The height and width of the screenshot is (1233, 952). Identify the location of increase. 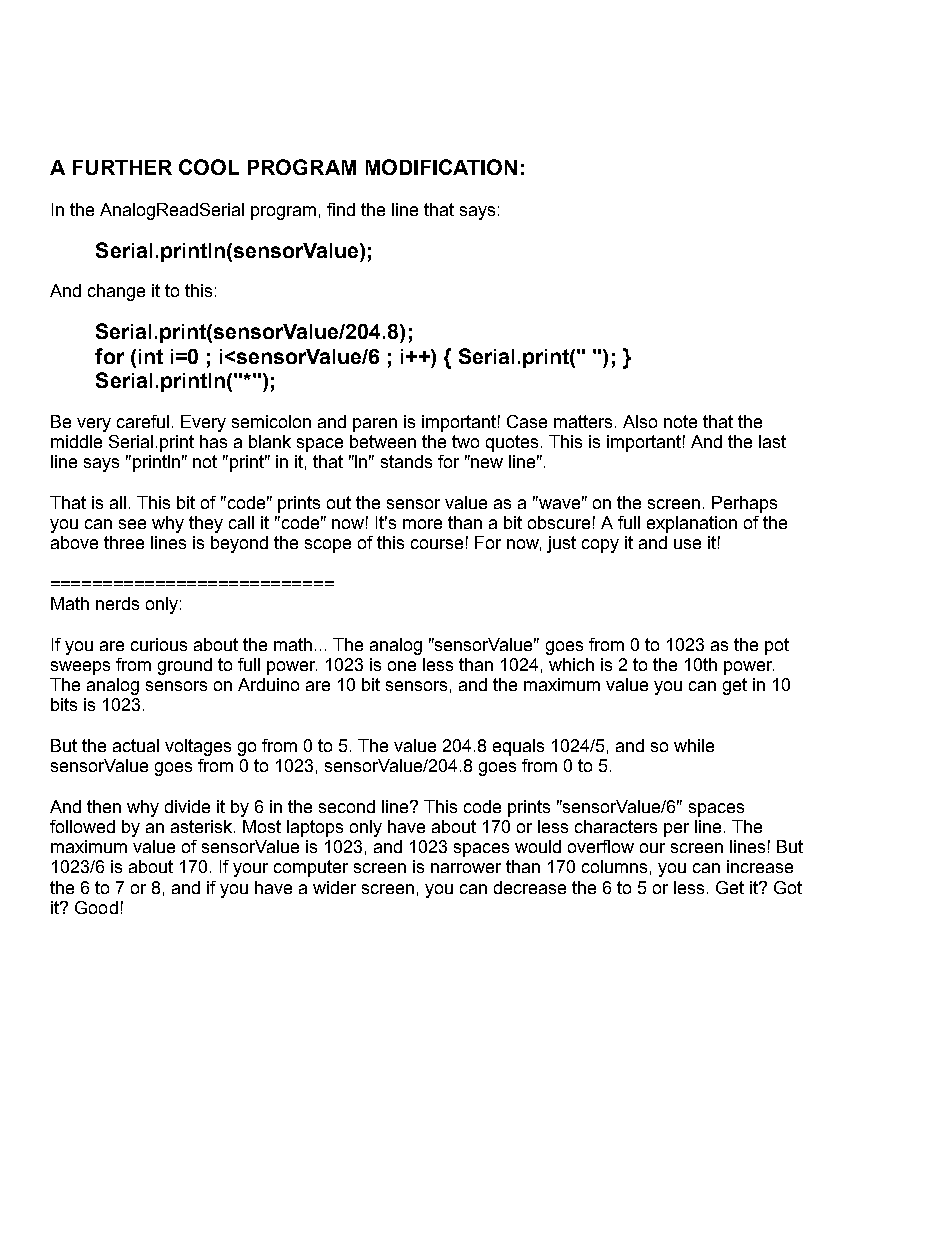
(760, 866).
